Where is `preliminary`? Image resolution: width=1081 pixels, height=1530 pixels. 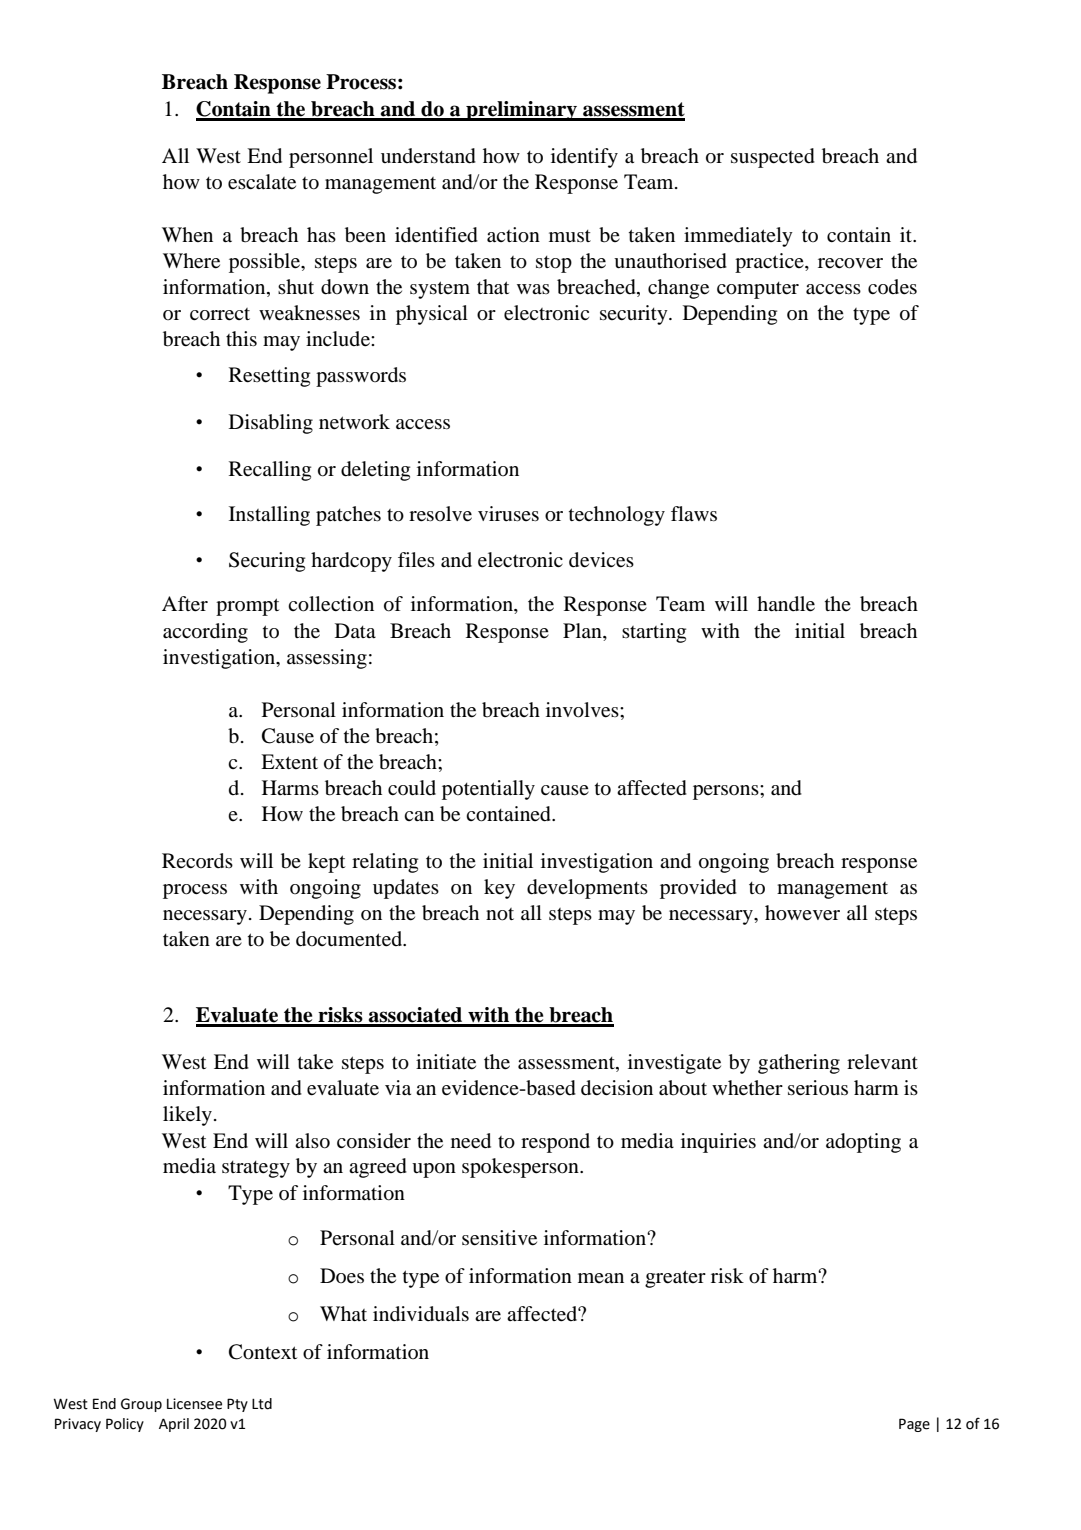
preliminary is located at coordinates (521, 111).
